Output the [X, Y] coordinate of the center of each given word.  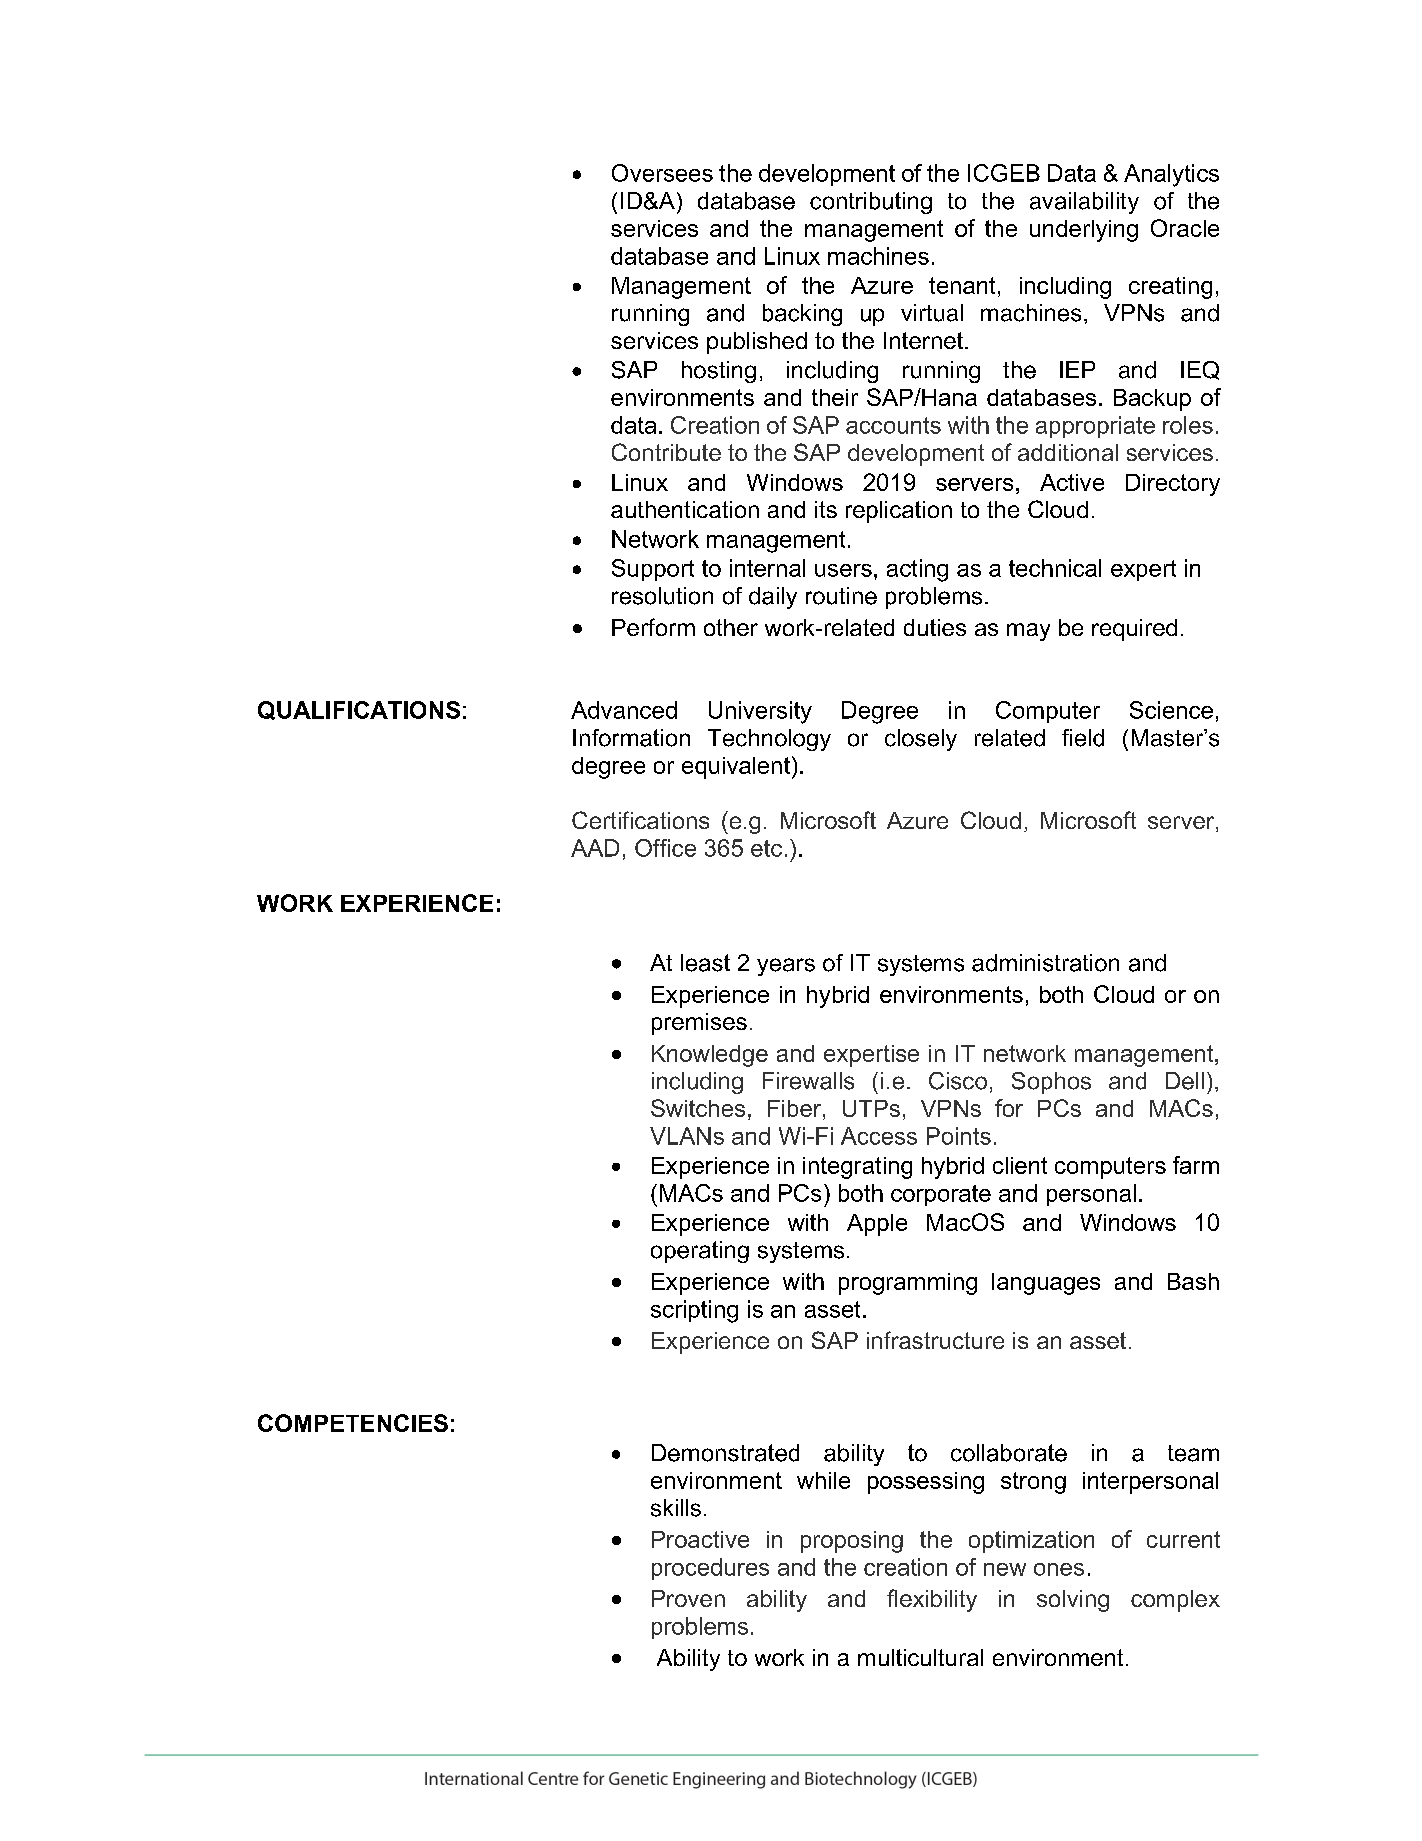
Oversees [662, 173]
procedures [710, 1569]
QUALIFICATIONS [359, 710]
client [1020, 1165]
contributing [871, 203]
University [760, 712]
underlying [1084, 231]
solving [1073, 1601]
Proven [688, 1598]
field [1083, 738]
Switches [698, 1108]
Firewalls [808, 1081]
